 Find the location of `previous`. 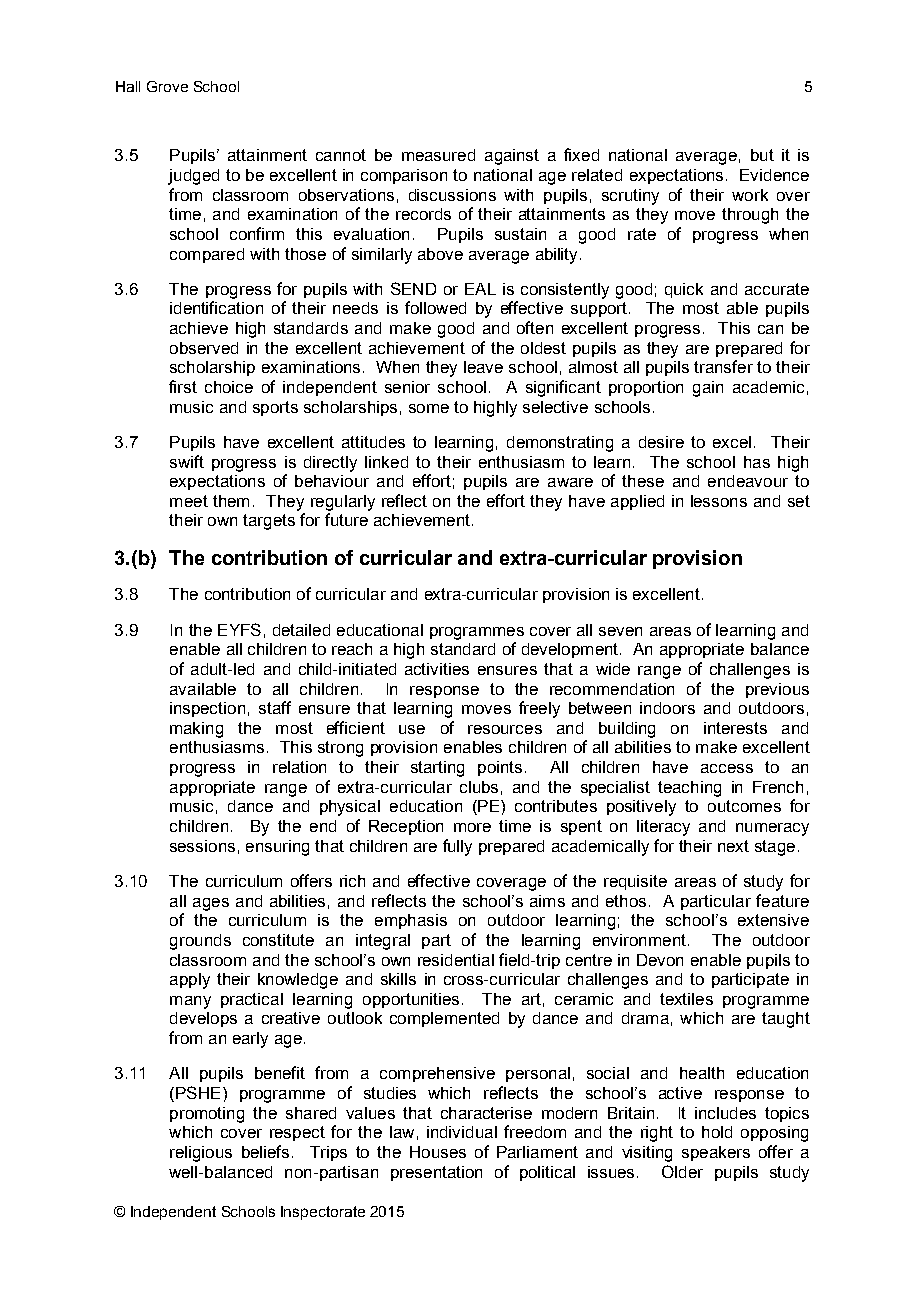

previous is located at coordinates (777, 690).
